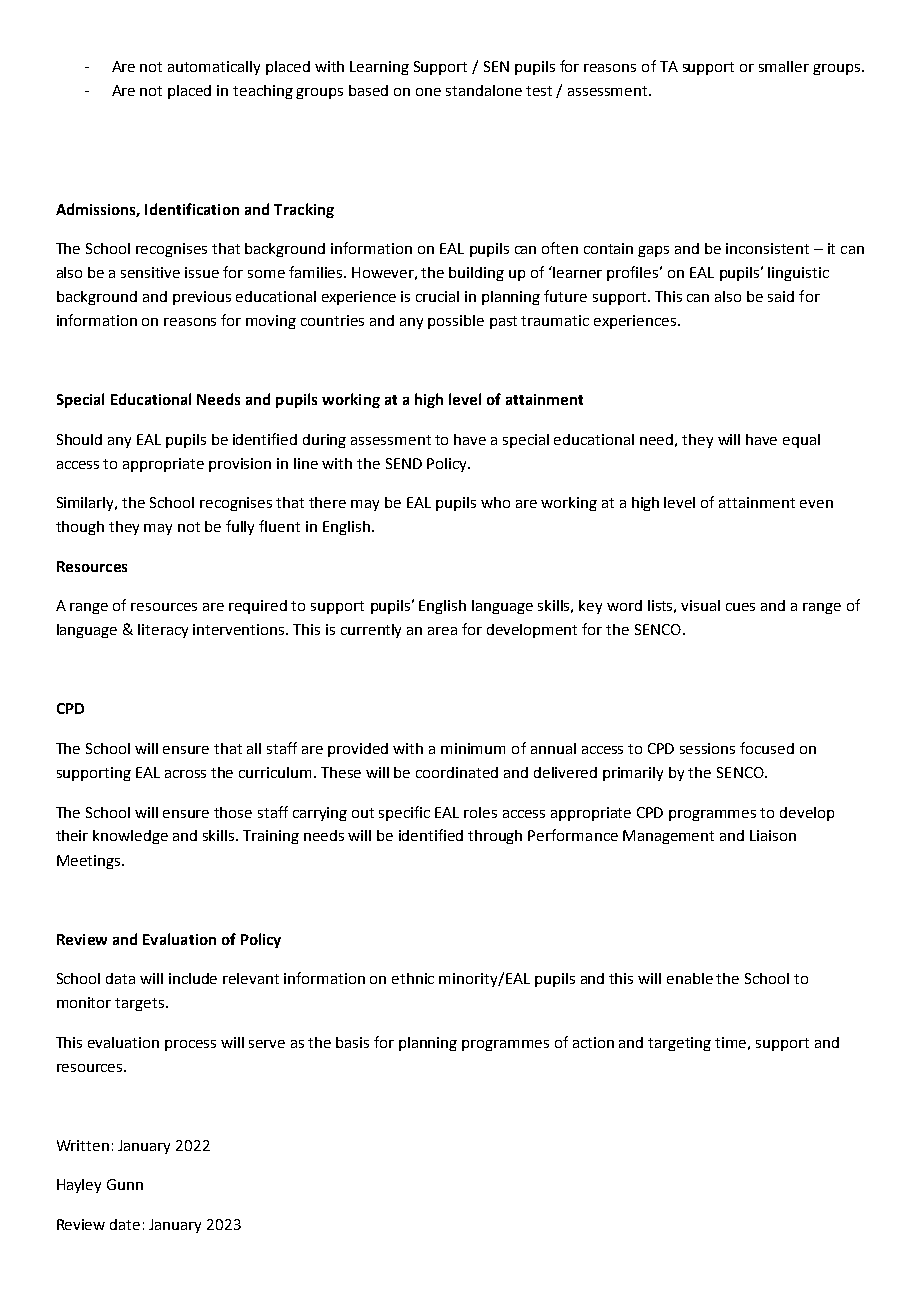  Describe the element at coordinates (484, 90) in the screenshot. I see `standalone` at that location.
